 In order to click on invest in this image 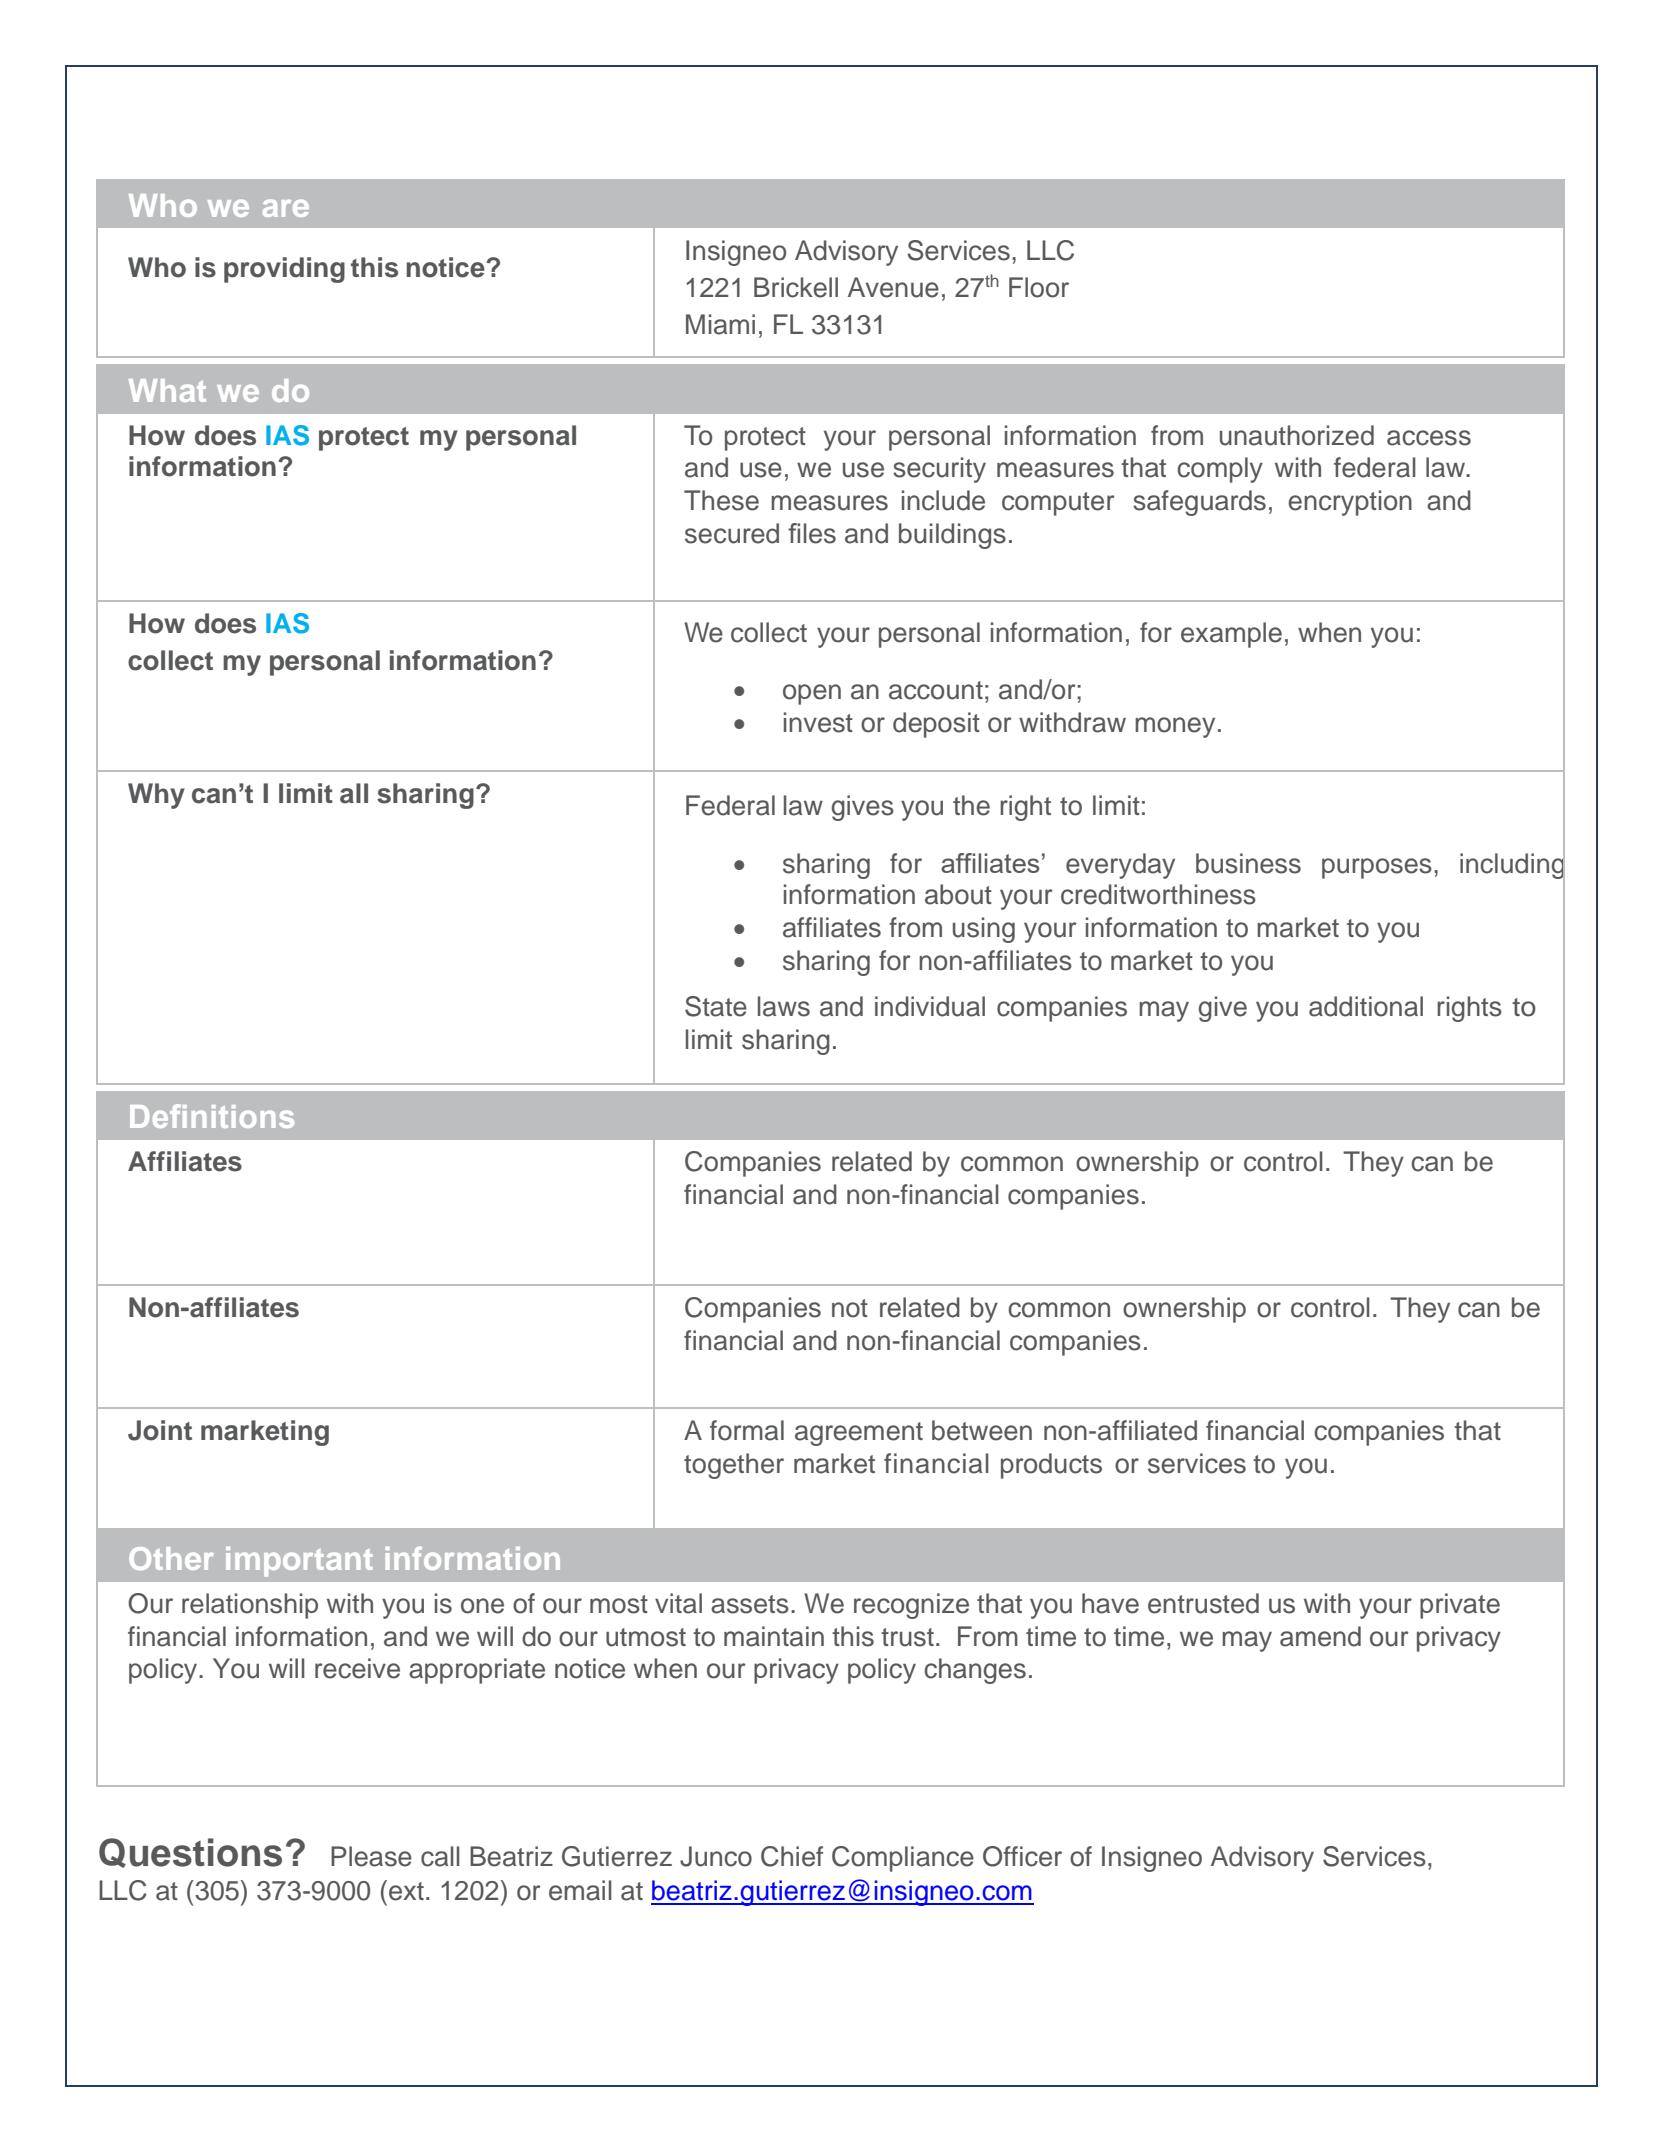, I will do `click(818, 722)`.
